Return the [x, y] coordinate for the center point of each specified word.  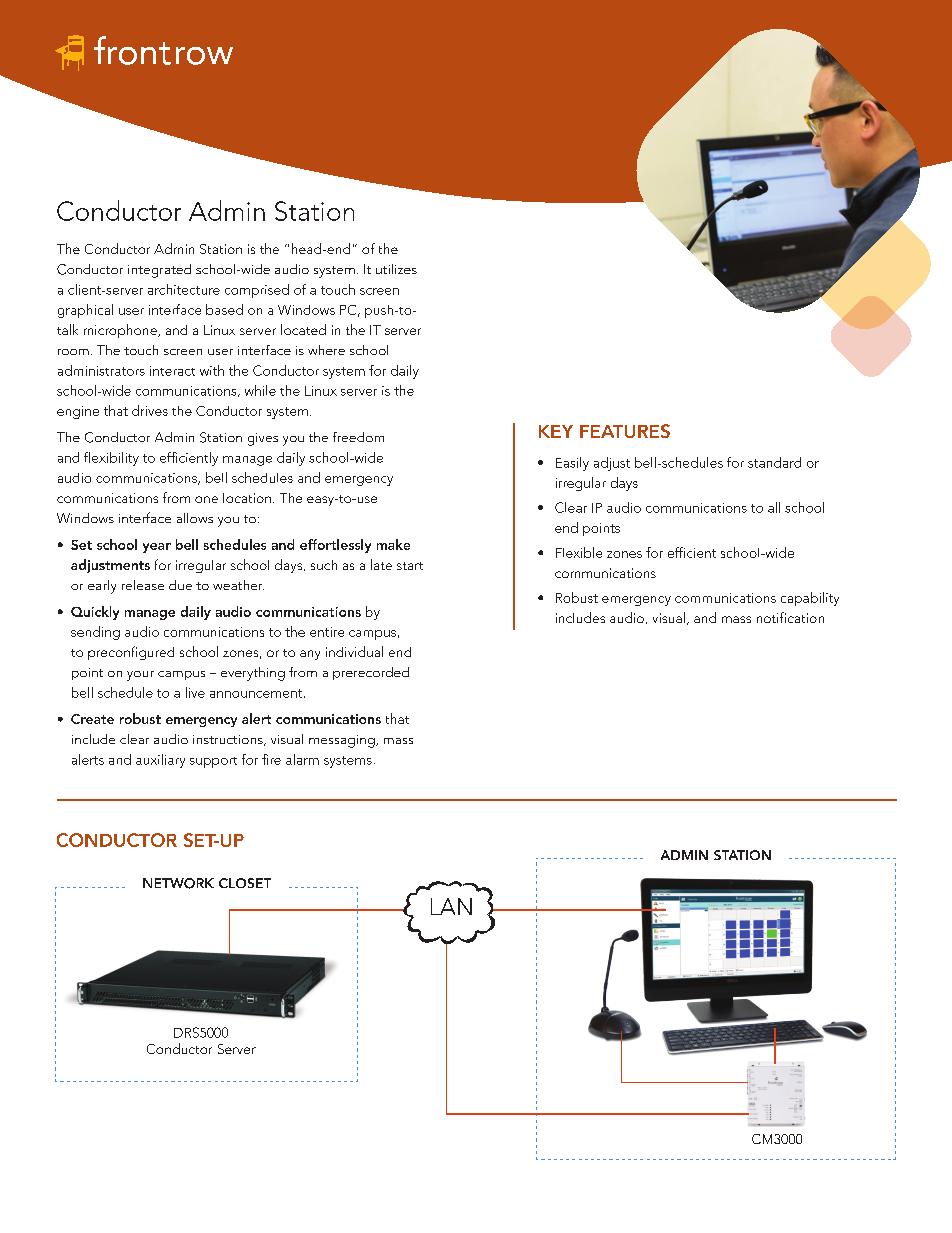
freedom [358, 437]
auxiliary [160, 761]
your [140, 676]
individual [354, 651]
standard [774, 462]
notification [790, 617]
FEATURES [625, 431]
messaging [343, 741]
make [393, 544]
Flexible [579, 552]
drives [150, 410]
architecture [184, 289]
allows [195, 518]
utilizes [396, 269]
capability [810, 599]
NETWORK [178, 883]
